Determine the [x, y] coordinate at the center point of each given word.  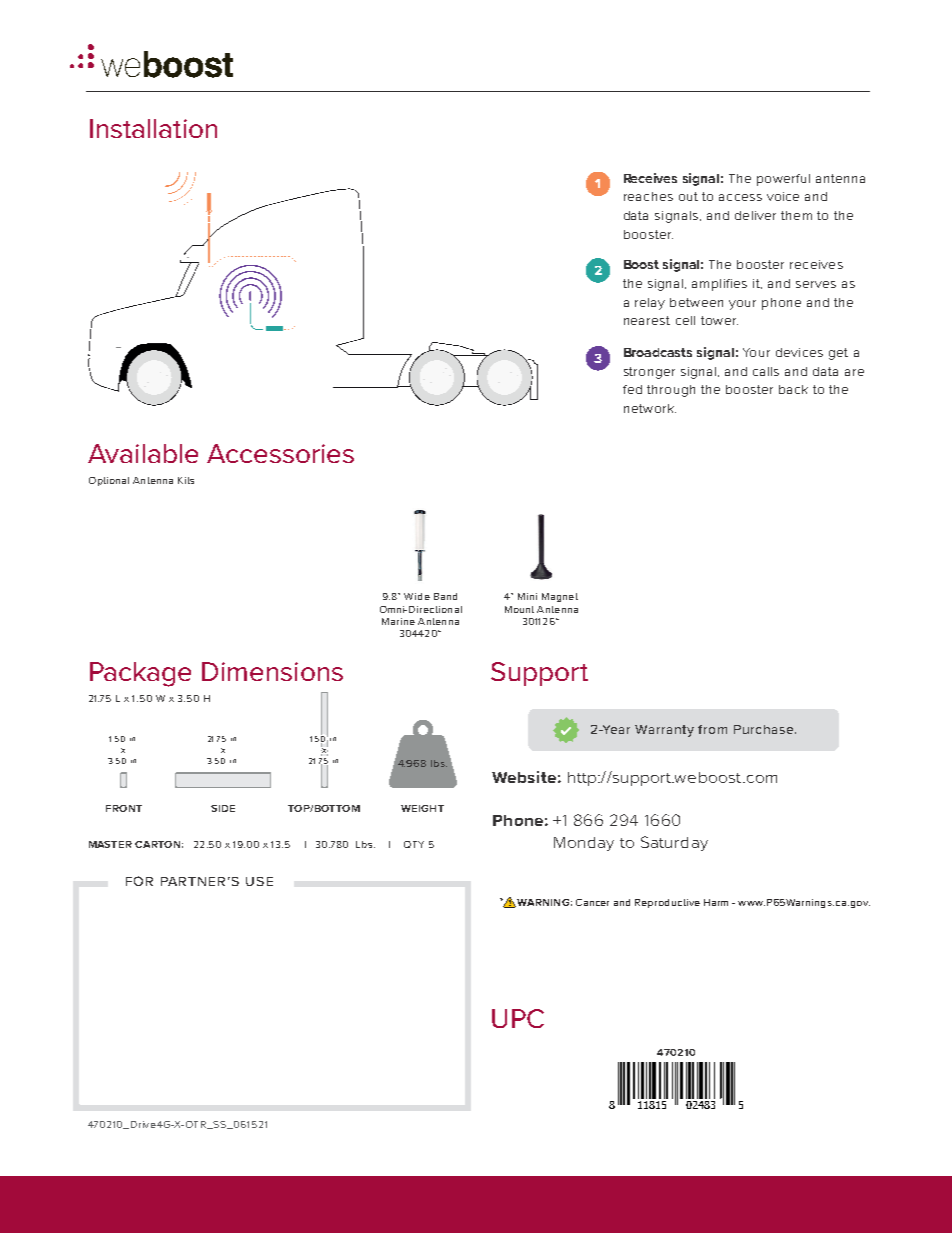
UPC [518, 1018]
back [793, 389]
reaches [648, 196]
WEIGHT [422, 808]
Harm [716, 902]
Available [143, 453]
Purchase [765, 729]
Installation [153, 128]
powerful [783, 180]
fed [632, 389]
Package [140, 674]
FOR [139, 881]
